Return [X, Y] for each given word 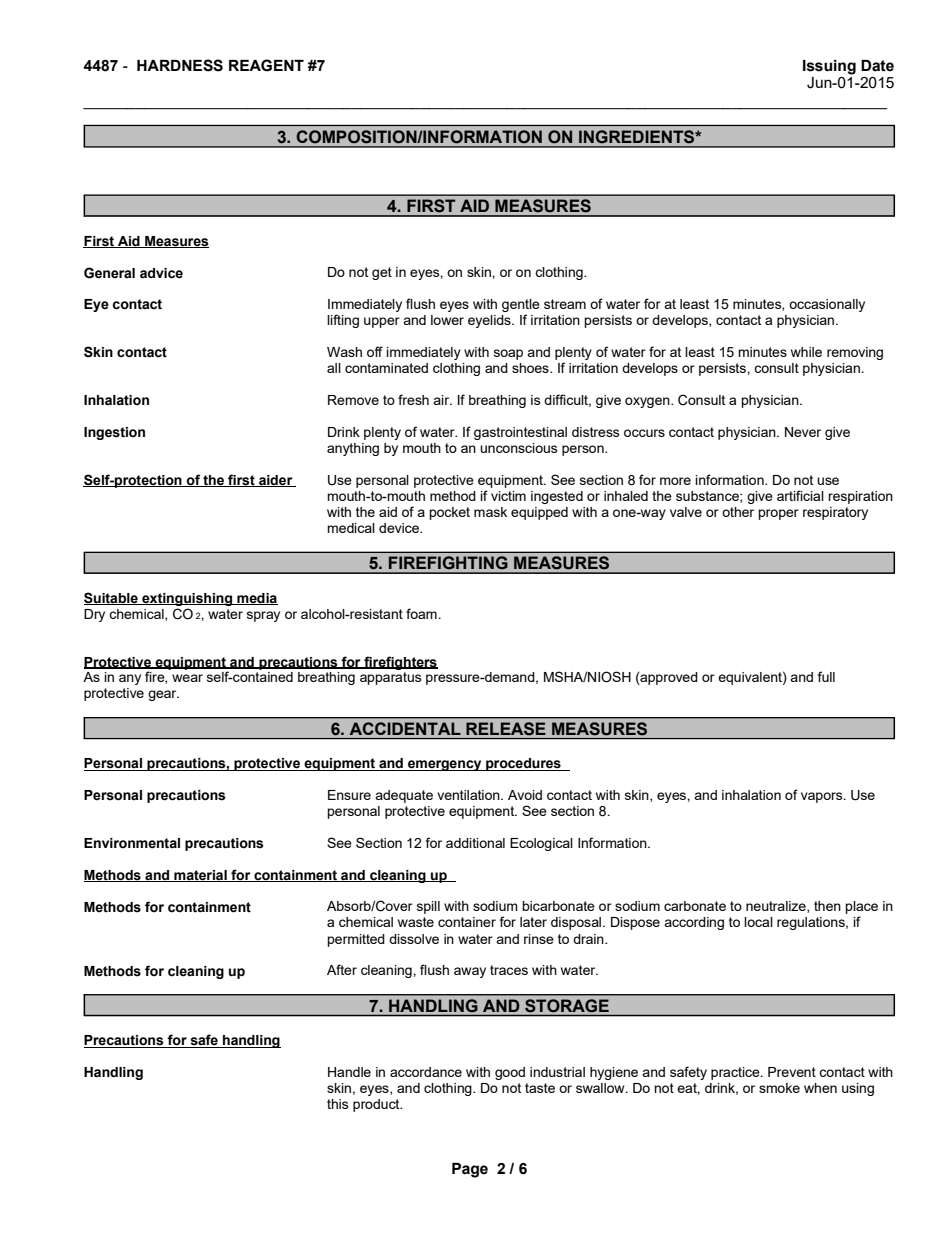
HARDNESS [180, 65]
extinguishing [187, 599]
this [338, 1104]
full [826, 676]
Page [470, 1170]
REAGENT [266, 65]
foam [422, 613]
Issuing [829, 67]
